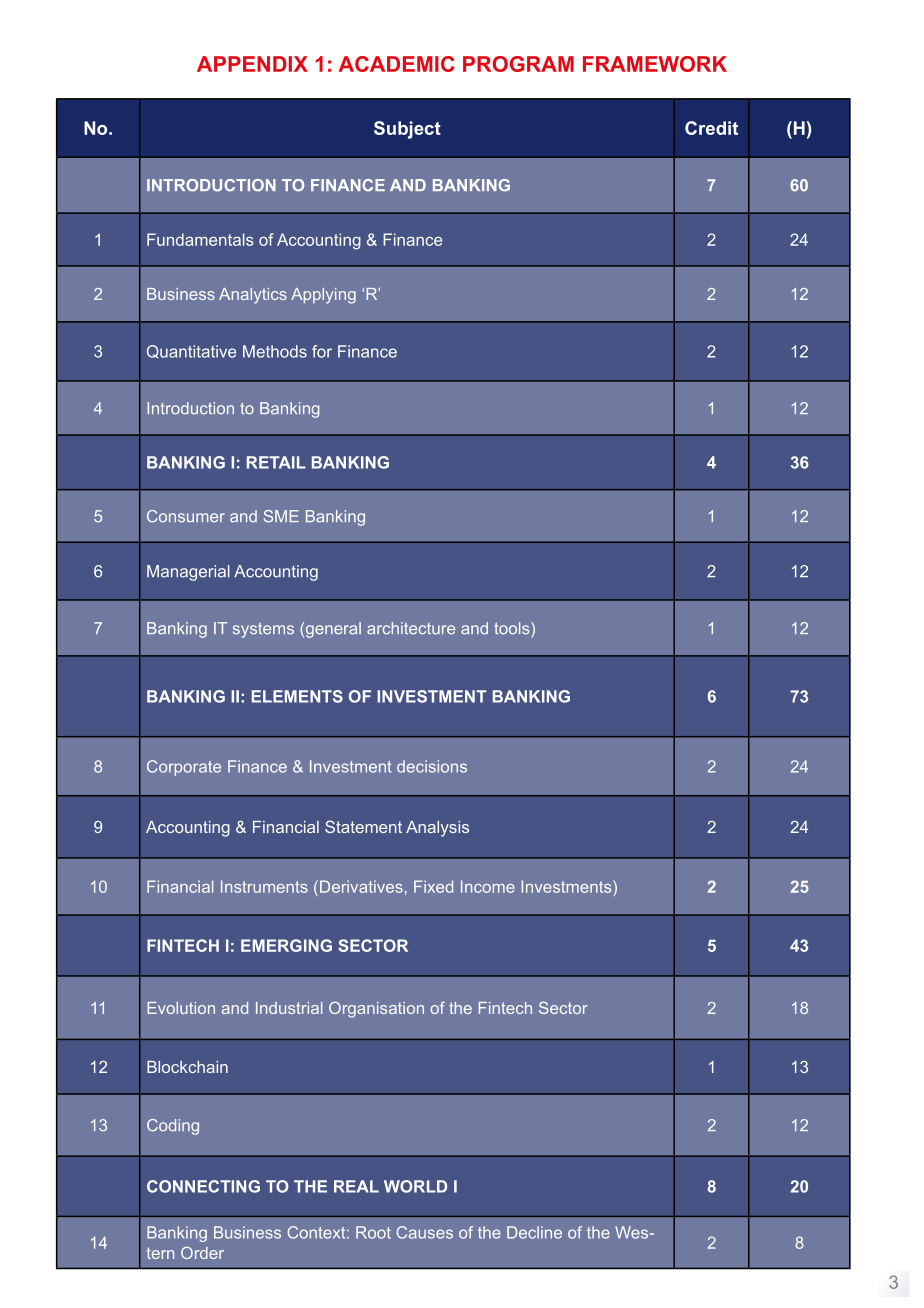  I want to click on WORLD, so click(415, 1186).
